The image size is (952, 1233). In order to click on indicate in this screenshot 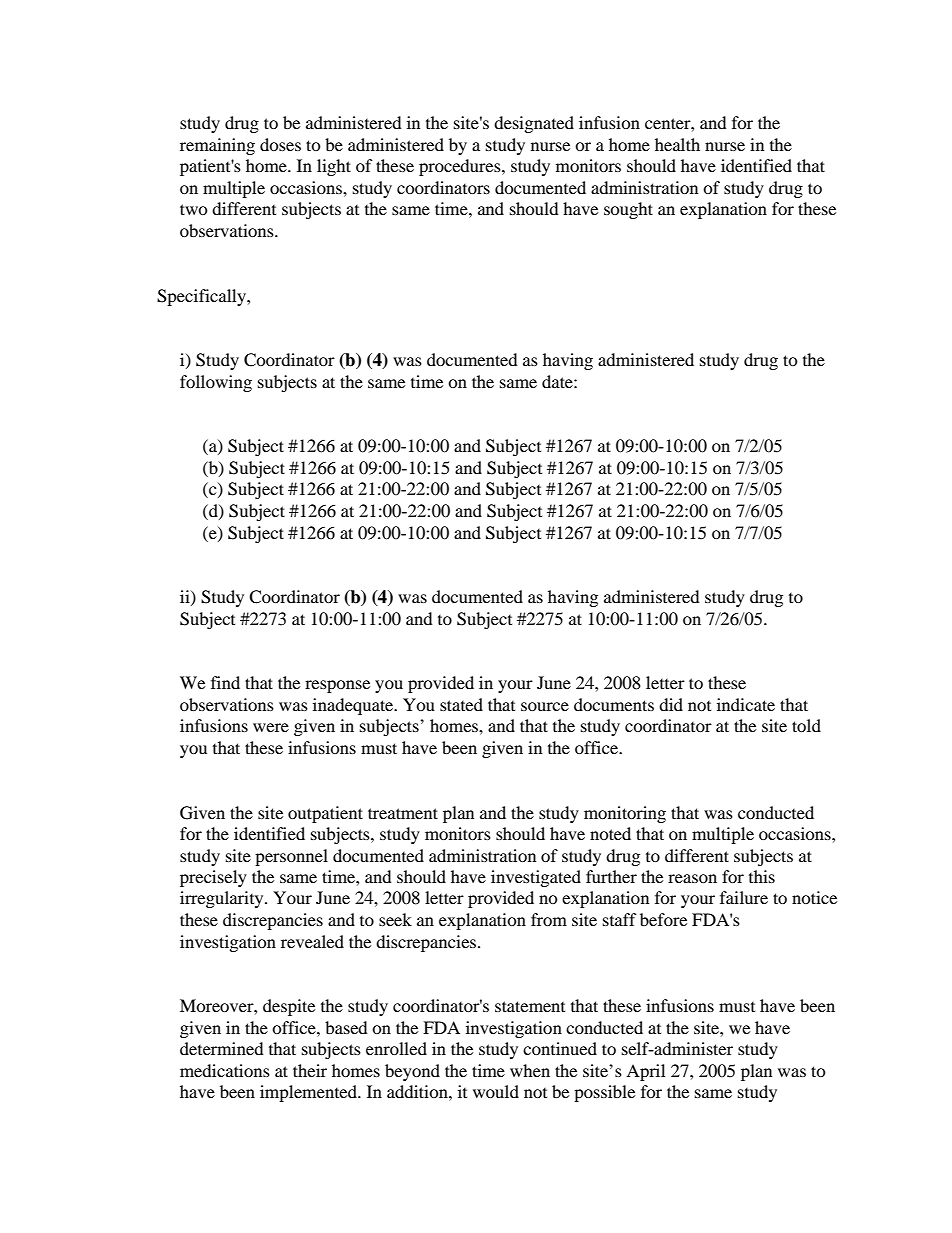, I will do `click(746, 704)`.
